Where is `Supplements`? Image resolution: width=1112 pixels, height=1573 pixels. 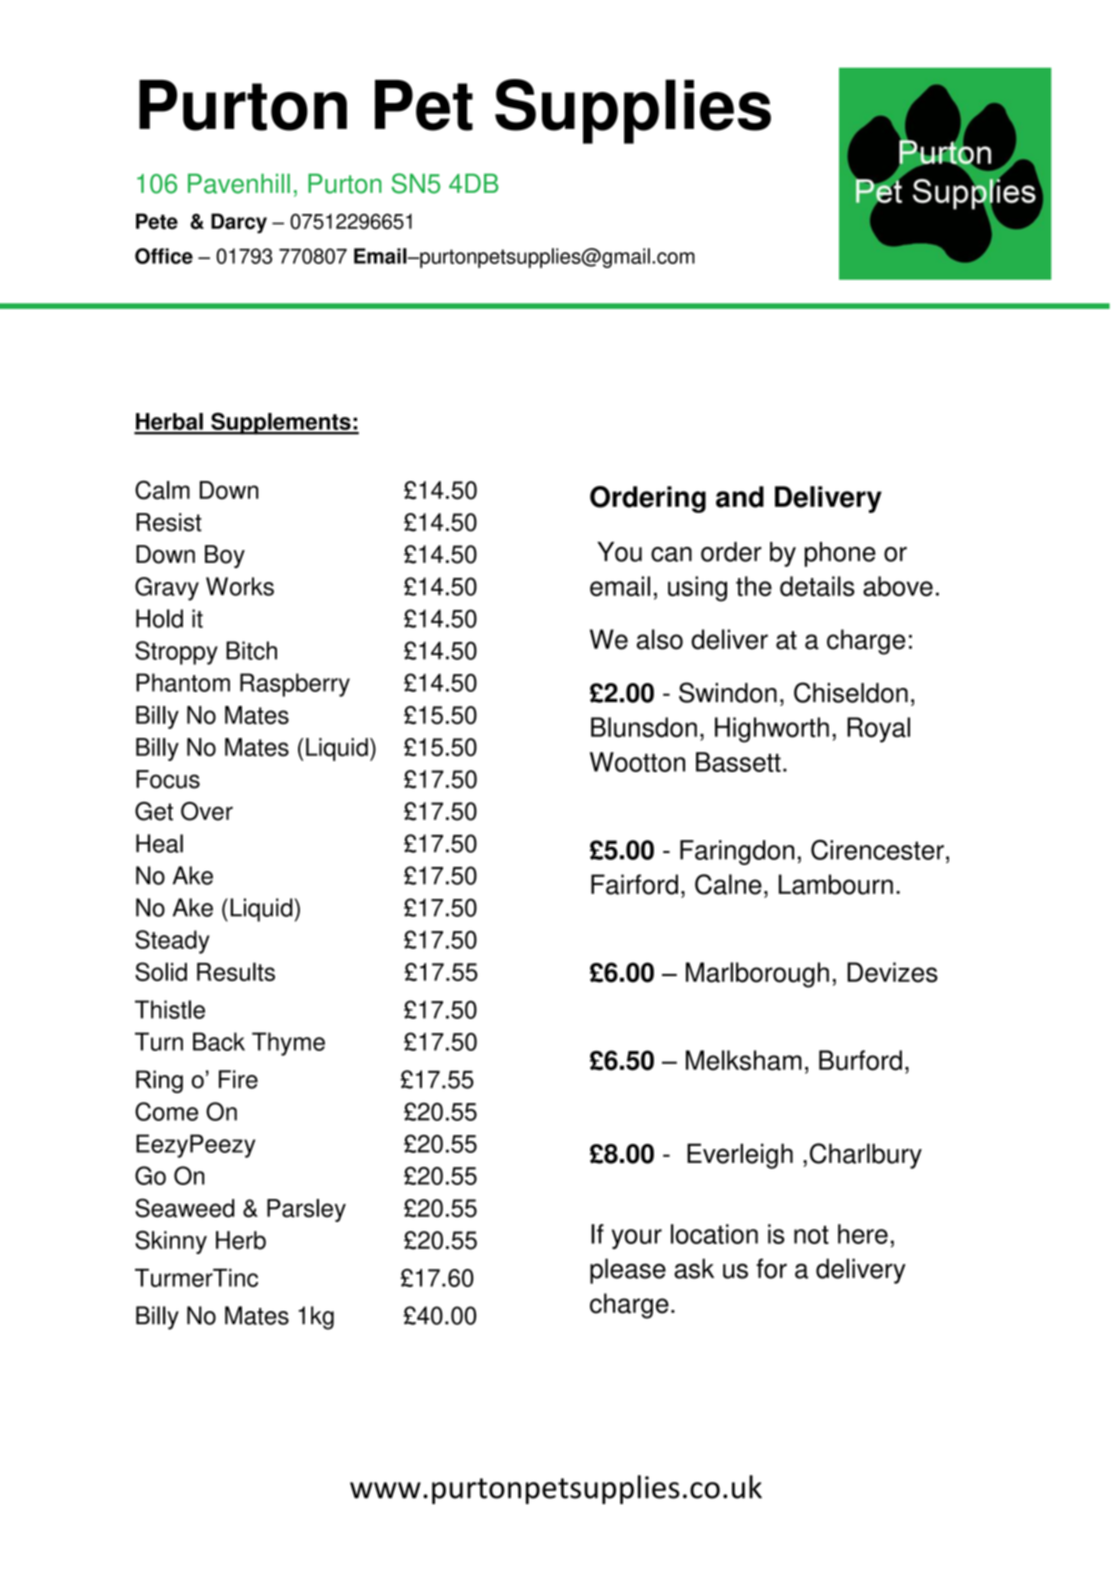
Supplements is located at coordinates (281, 423).
